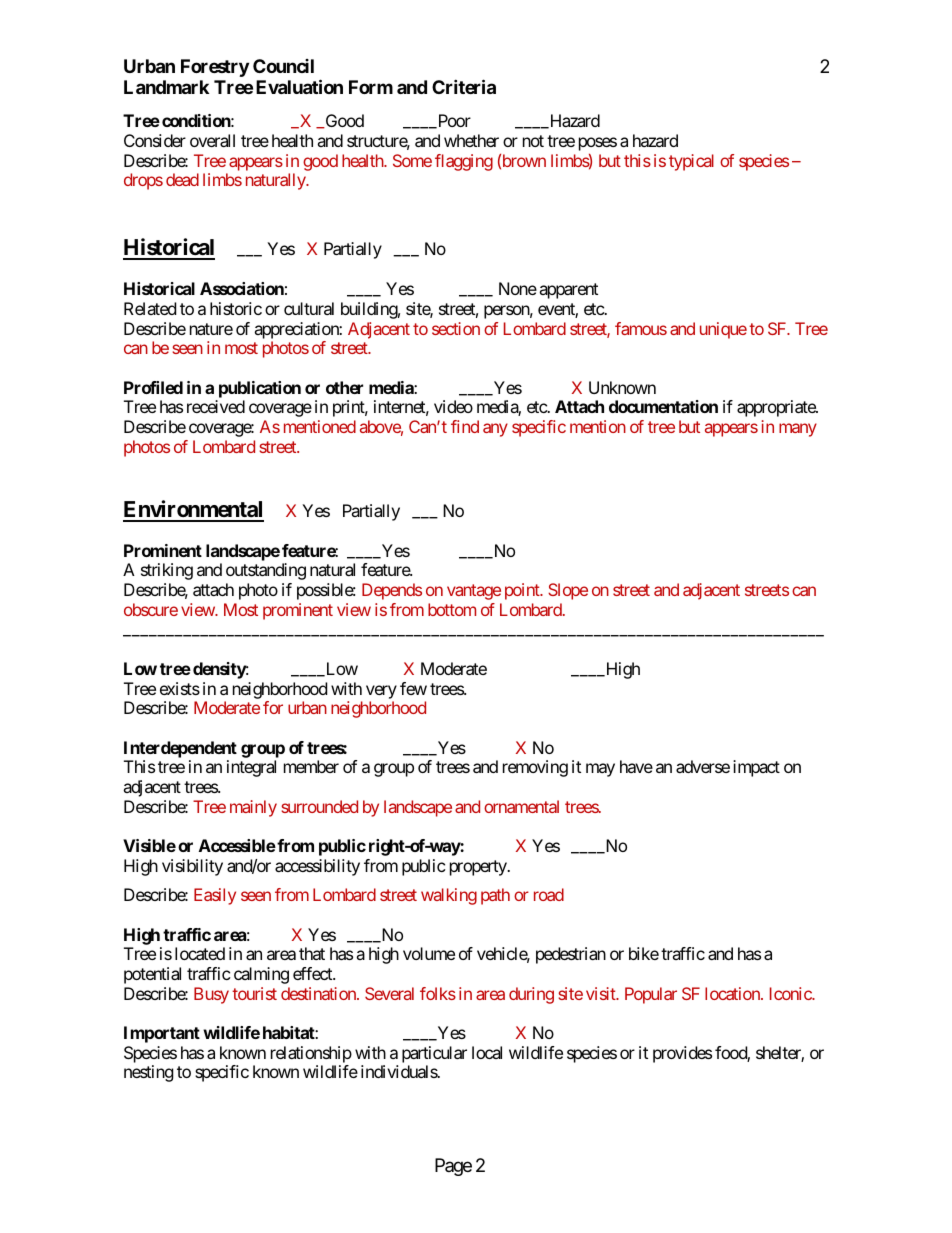  I want to click on whether, so click(471, 140).
